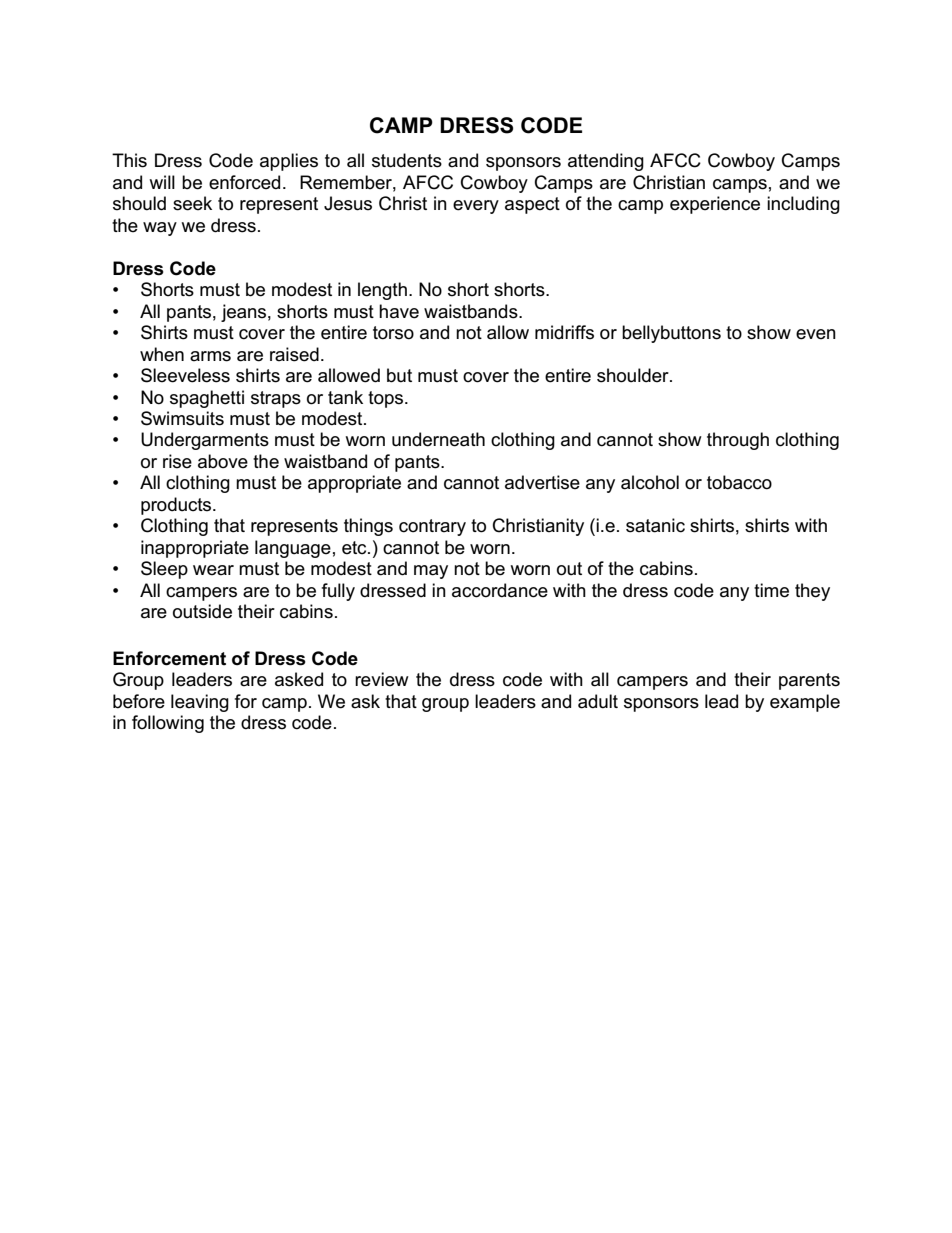 The width and height of the screenshot is (952, 1233). I want to click on wear, so click(213, 570).
